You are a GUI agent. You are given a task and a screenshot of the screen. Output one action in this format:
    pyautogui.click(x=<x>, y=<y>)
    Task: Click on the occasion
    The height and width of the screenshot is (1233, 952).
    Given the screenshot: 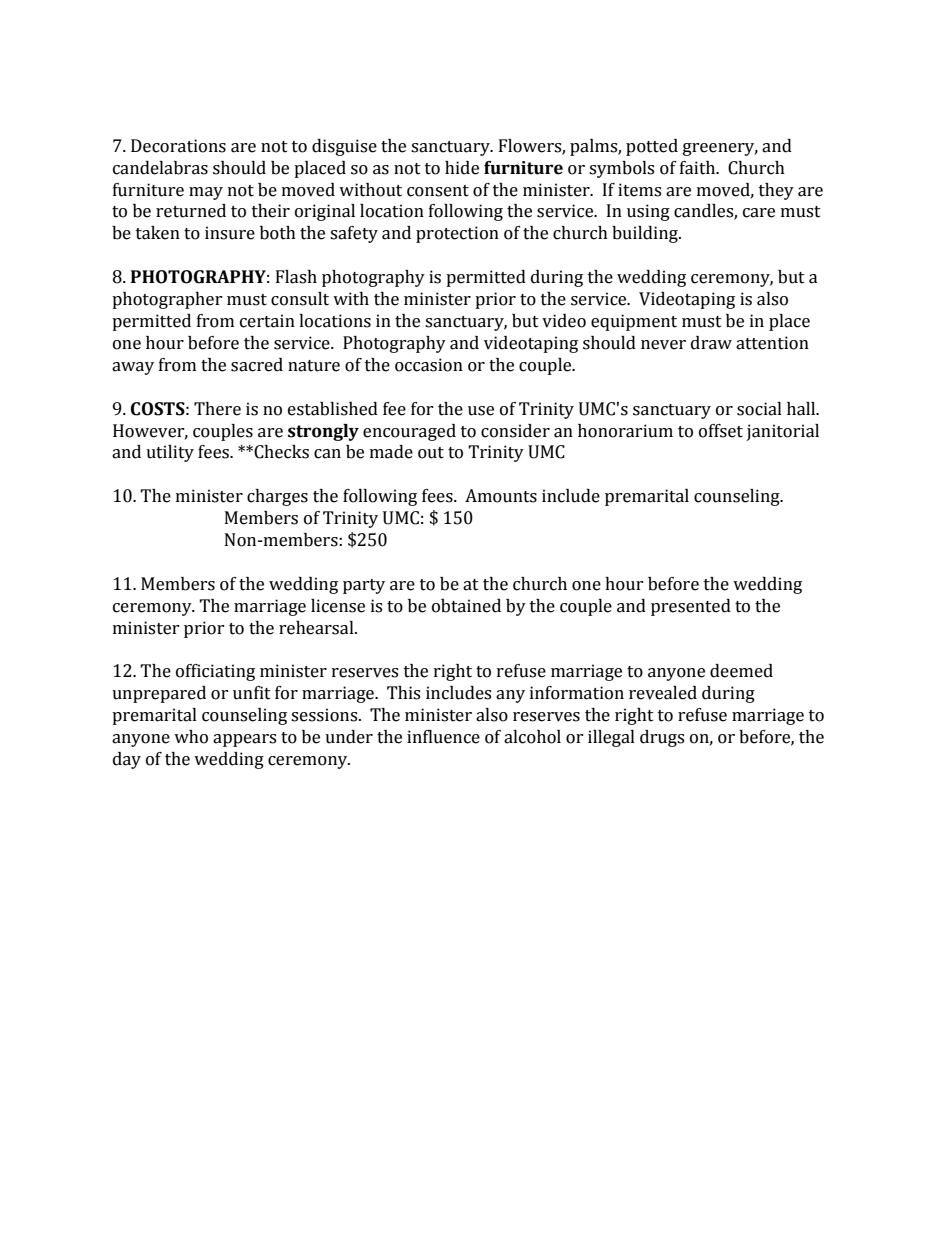 What is the action you would take?
    pyautogui.click(x=429, y=365)
